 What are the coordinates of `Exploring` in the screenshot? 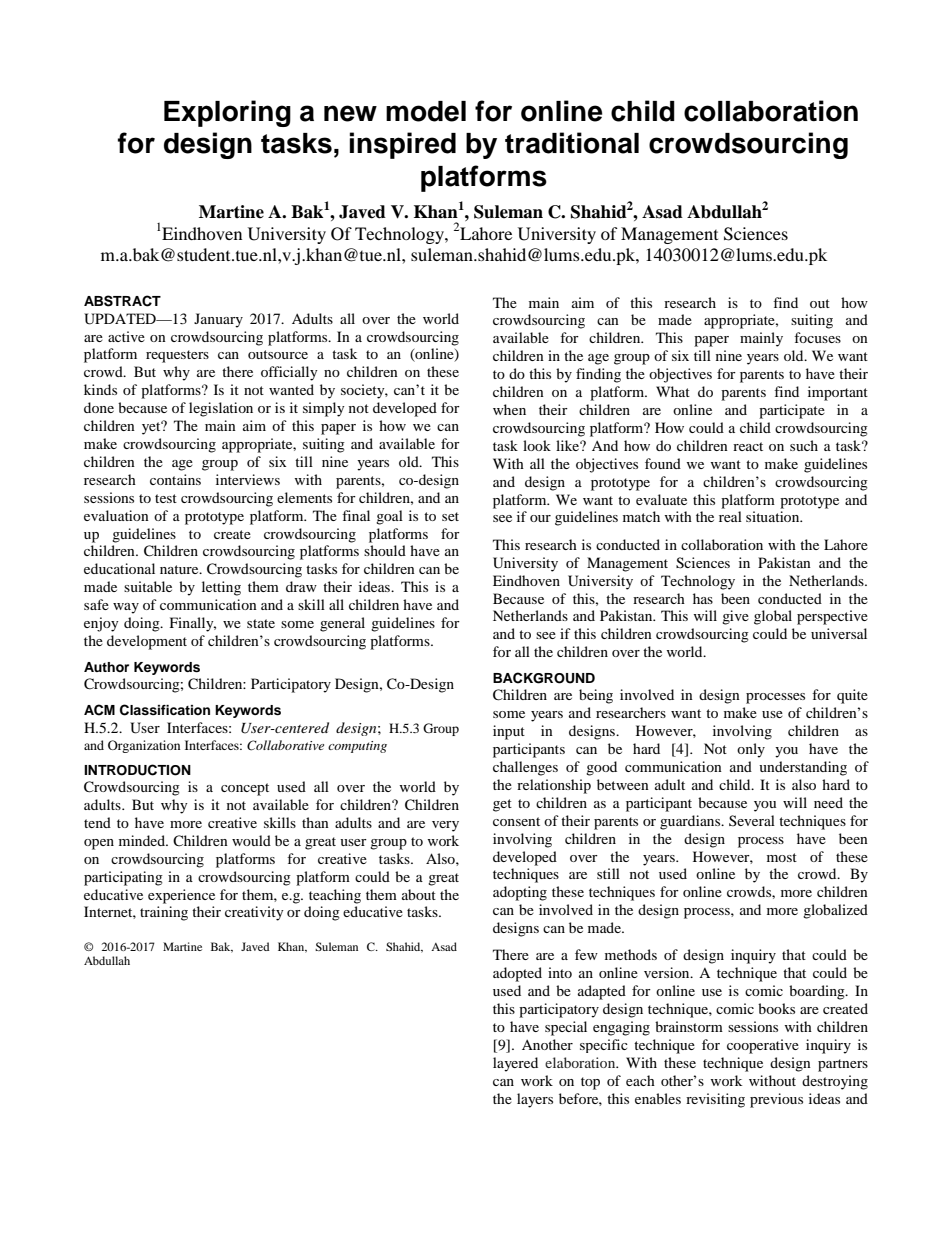 It's located at (227, 113).
